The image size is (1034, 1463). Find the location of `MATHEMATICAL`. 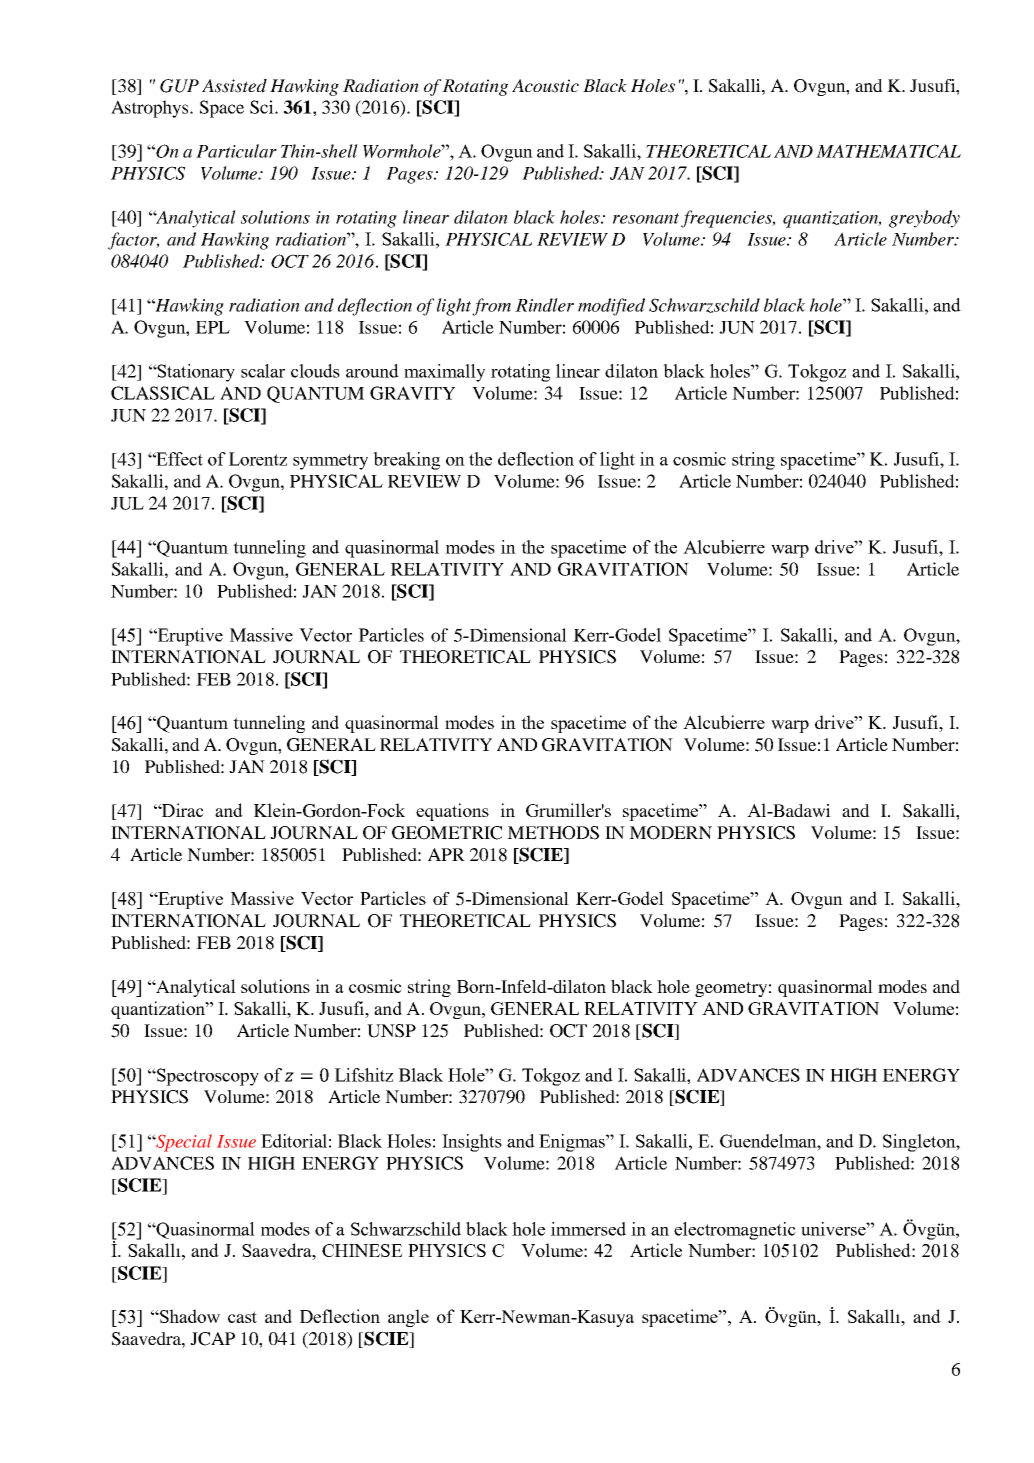

MATHEMATICAL is located at coordinates (888, 151).
